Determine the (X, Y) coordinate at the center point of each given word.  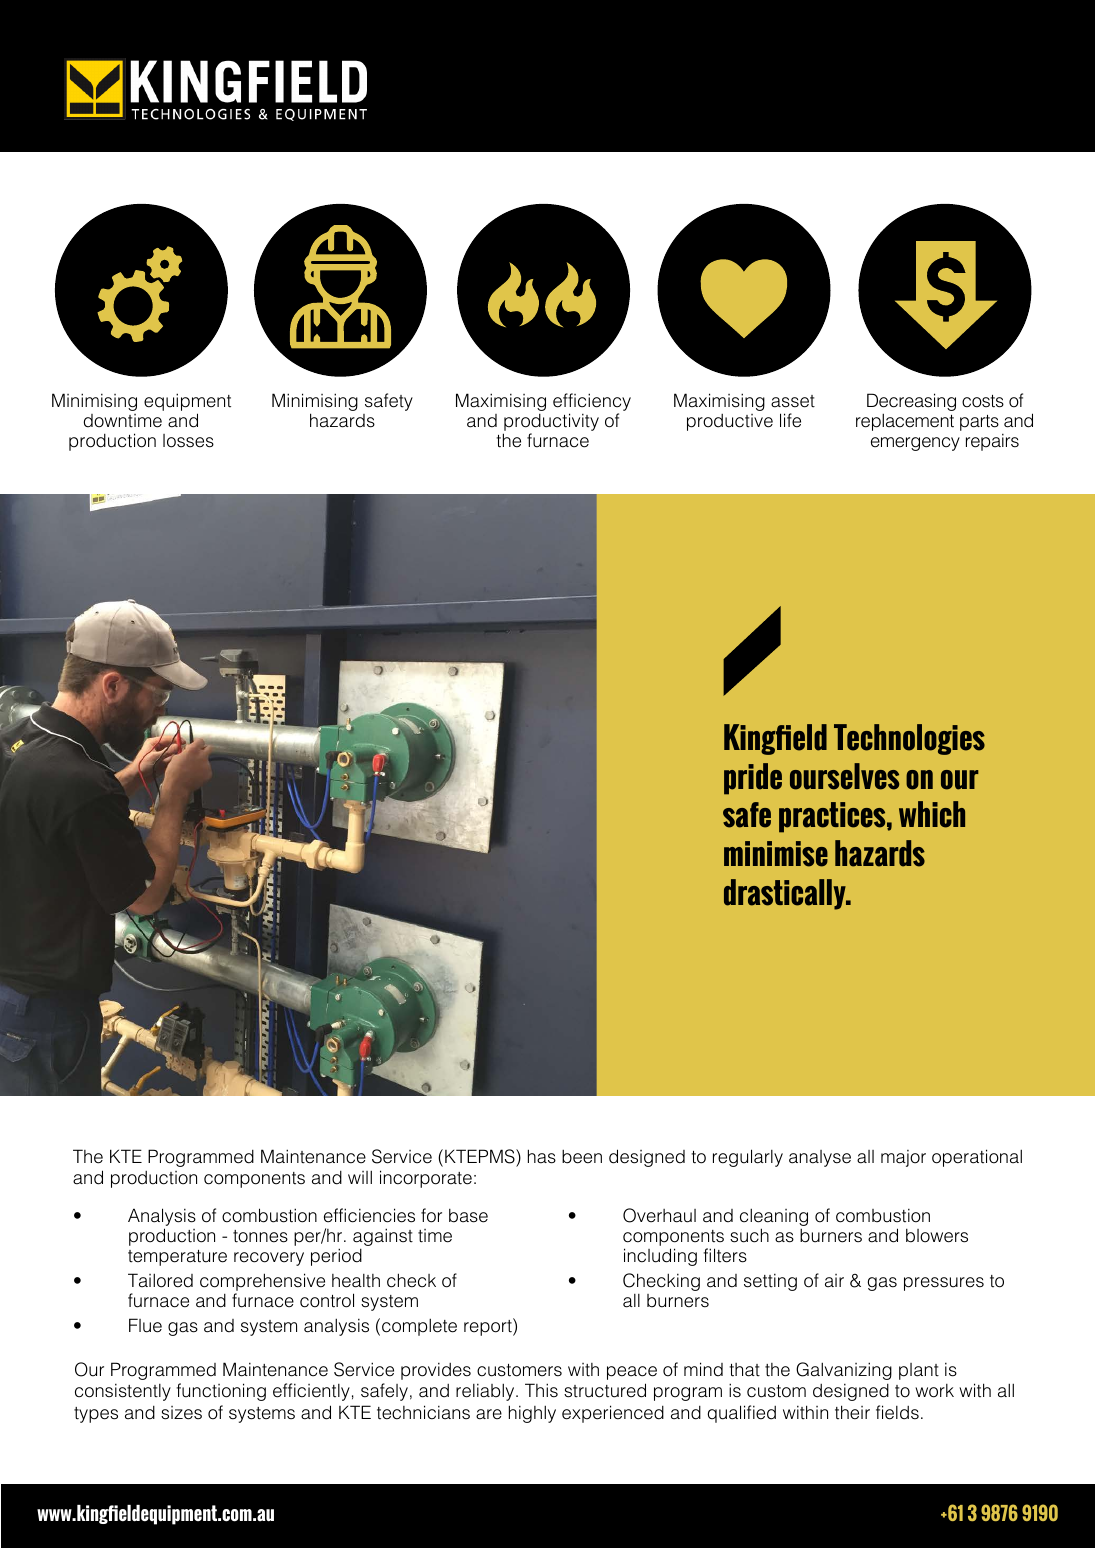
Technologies (909, 739)
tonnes (260, 1236)
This (541, 1390)
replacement (905, 422)
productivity (551, 423)
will (360, 1177)
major (903, 1158)
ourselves (844, 776)
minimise (776, 854)
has (542, 1156)
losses (188, 441)
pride (753, 779)
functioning (221, 1392)
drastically (786, 894)
